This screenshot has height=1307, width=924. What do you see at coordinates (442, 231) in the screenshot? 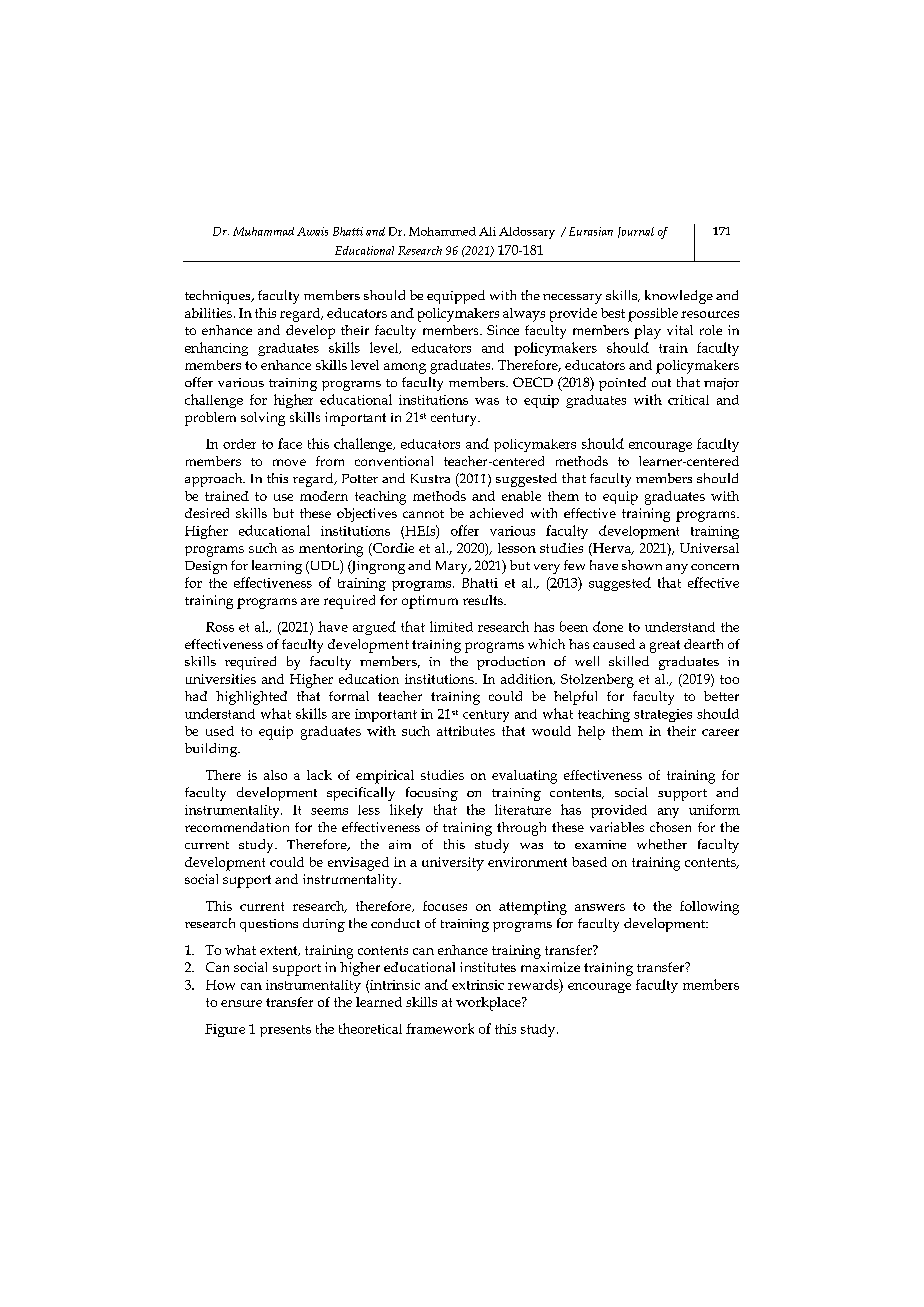
I see `Mohammed` at bounding box center [442, 231].
